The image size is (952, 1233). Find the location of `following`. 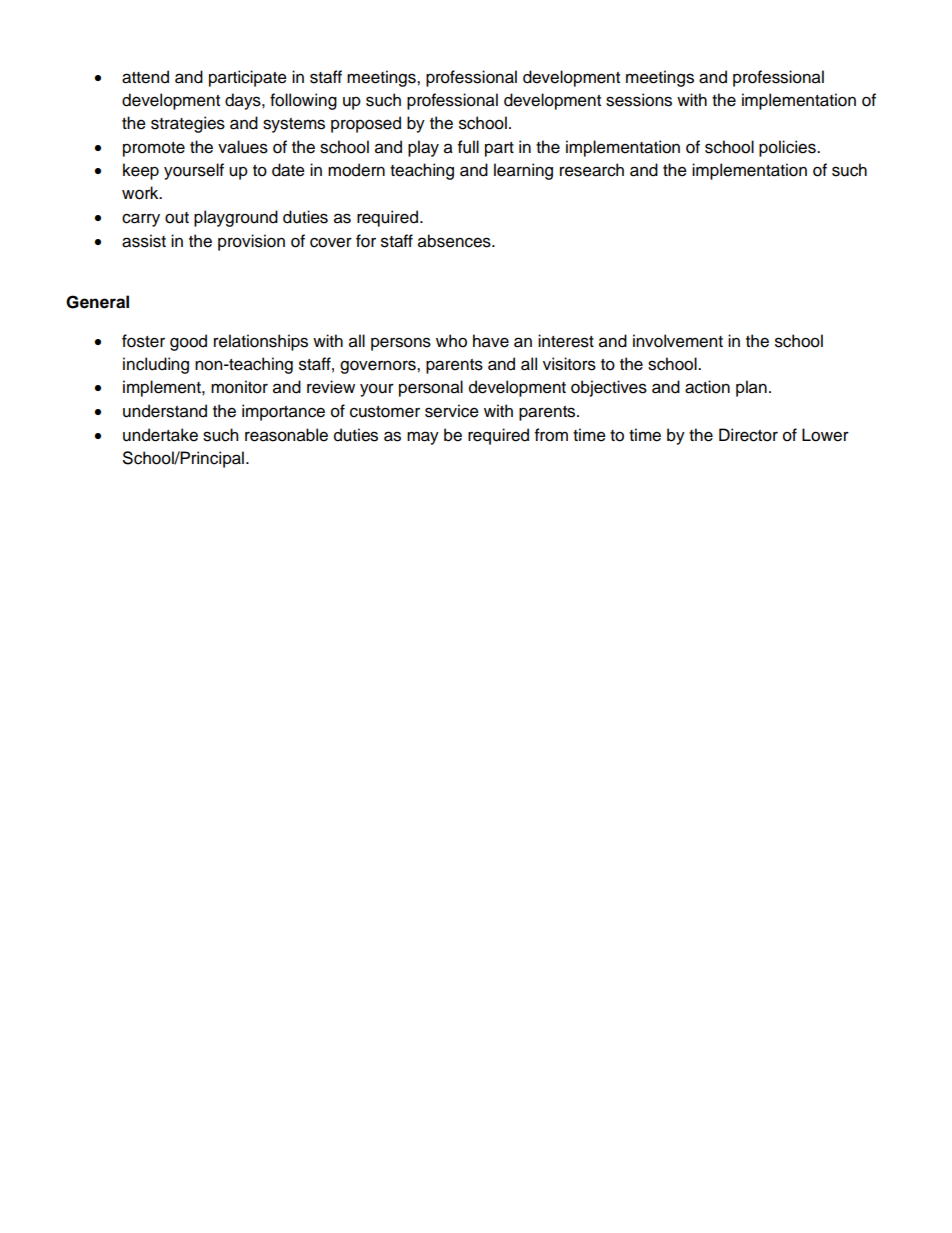

following is located at coordinates (303, 101).
